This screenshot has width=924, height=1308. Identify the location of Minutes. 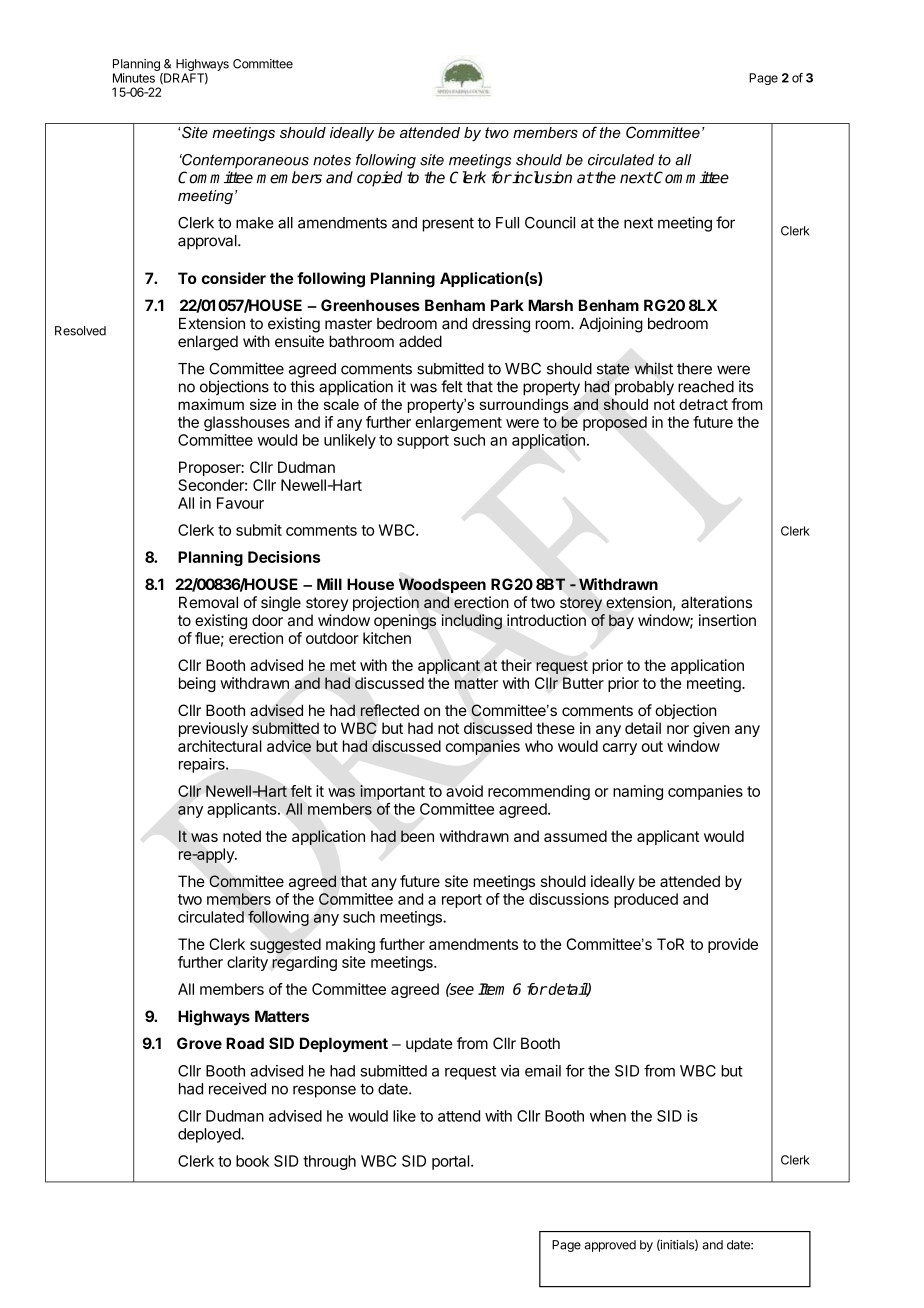
(134, 78).
